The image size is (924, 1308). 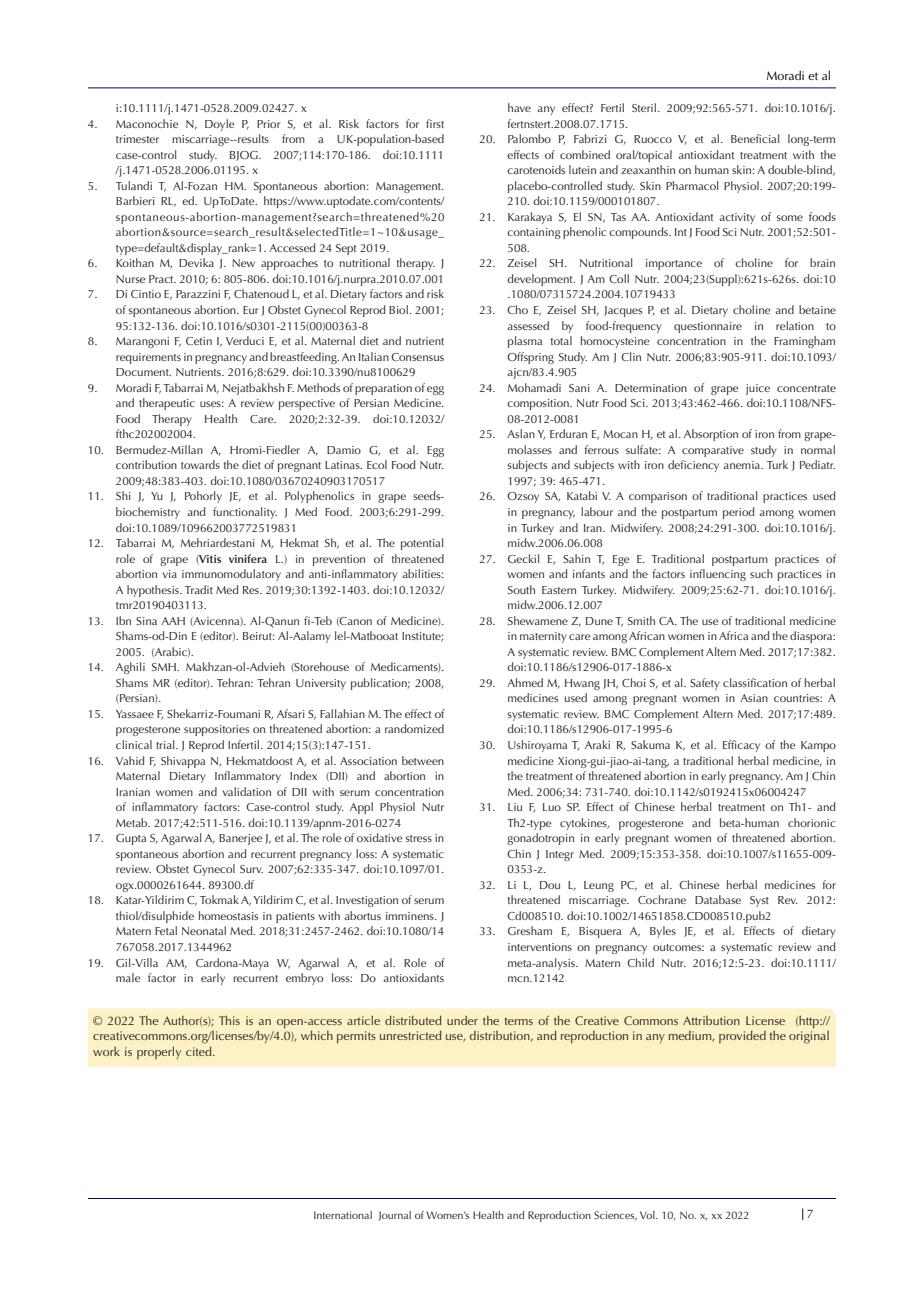 I want to click on SMH, so click(x=165, y=667).
